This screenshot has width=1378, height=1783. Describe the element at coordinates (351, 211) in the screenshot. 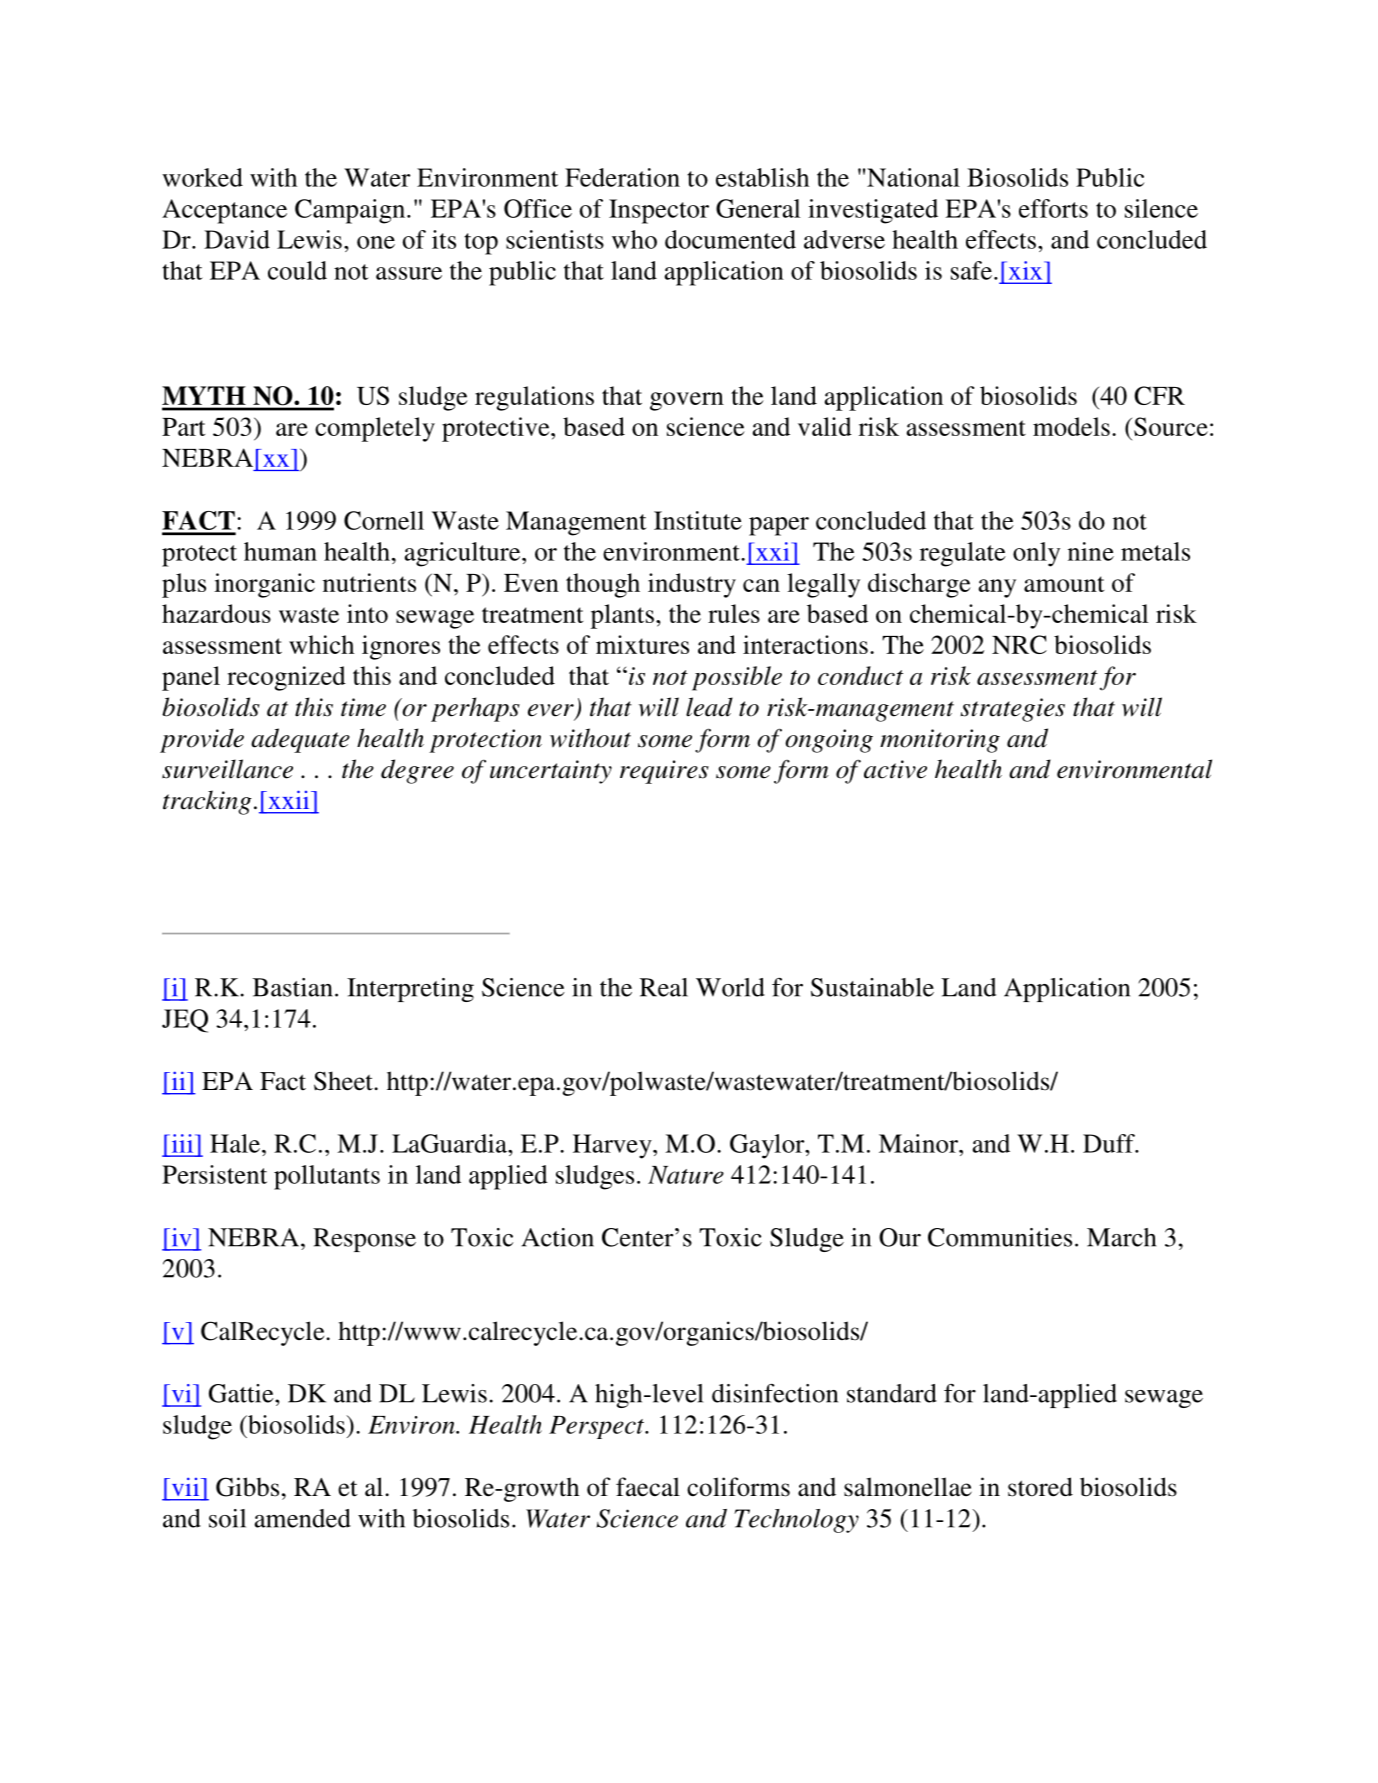

I see `Campaign` at that location.
